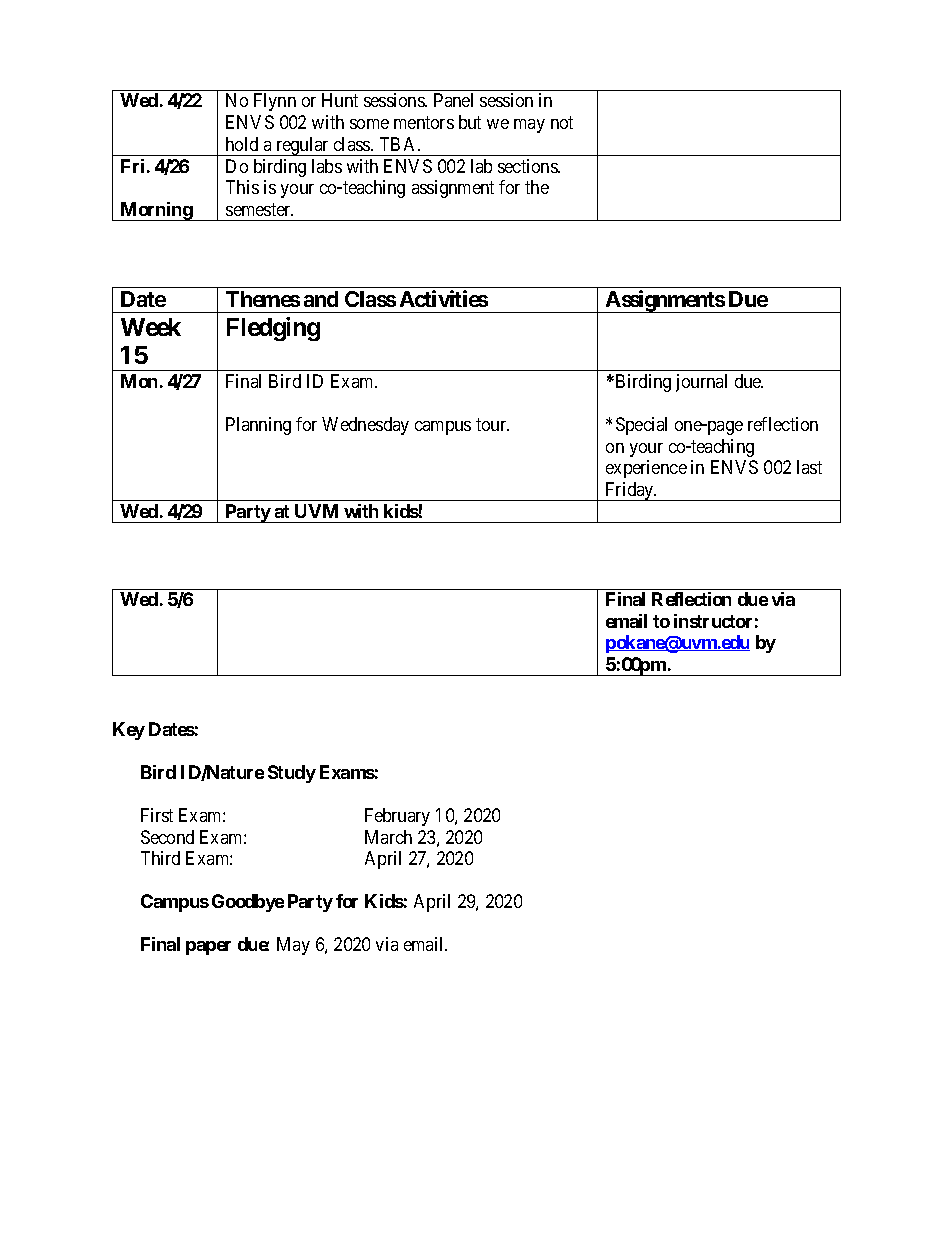 This screenshot has height=1233, width=952. Describe the element at coordinates (139, 381) in the screenshot. I see `Mon` at that location.
